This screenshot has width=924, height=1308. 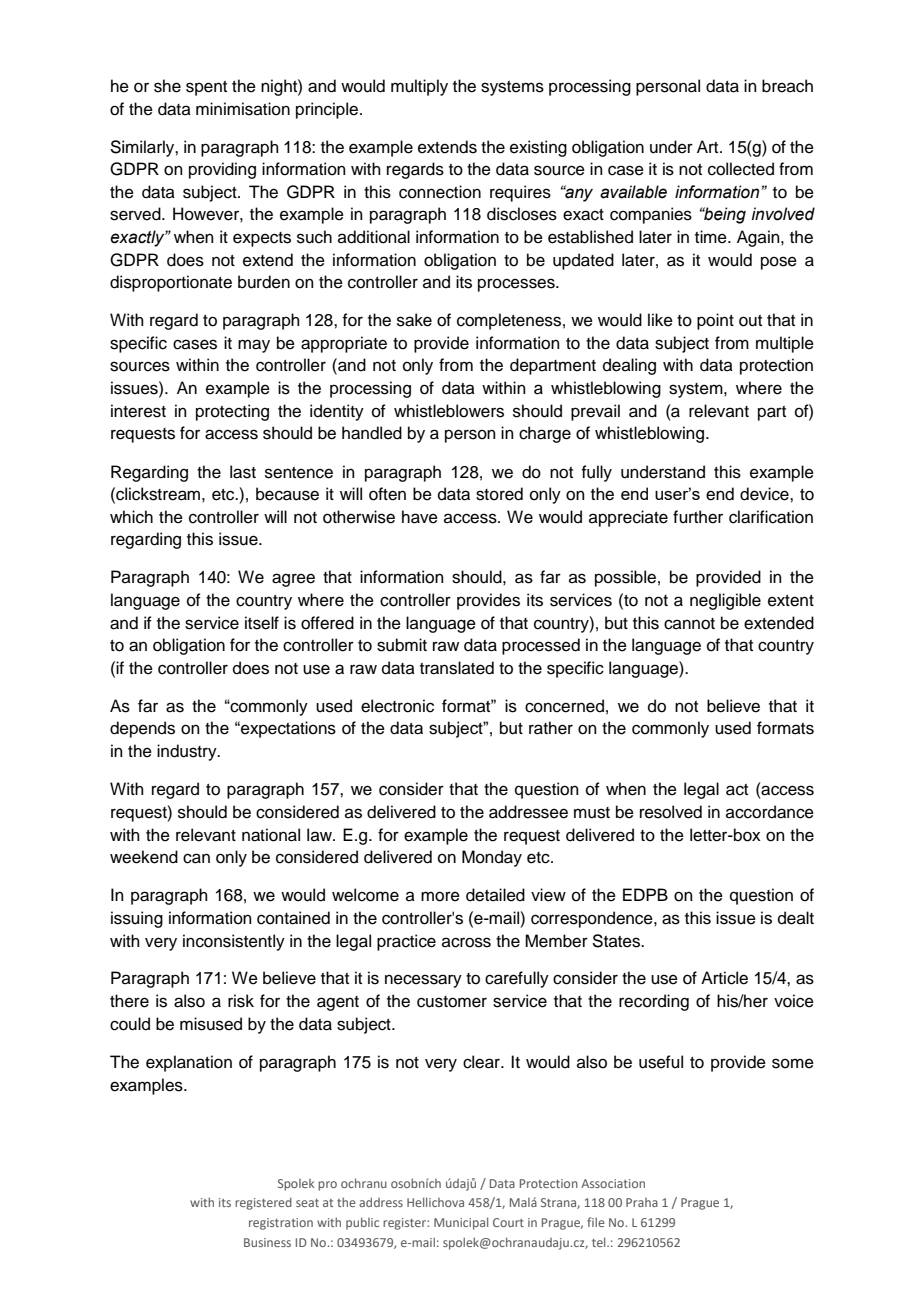 What do you see at coordinates (419, 87) in the screenshot?
I see `multiply` at bounding box center [419, 87].
